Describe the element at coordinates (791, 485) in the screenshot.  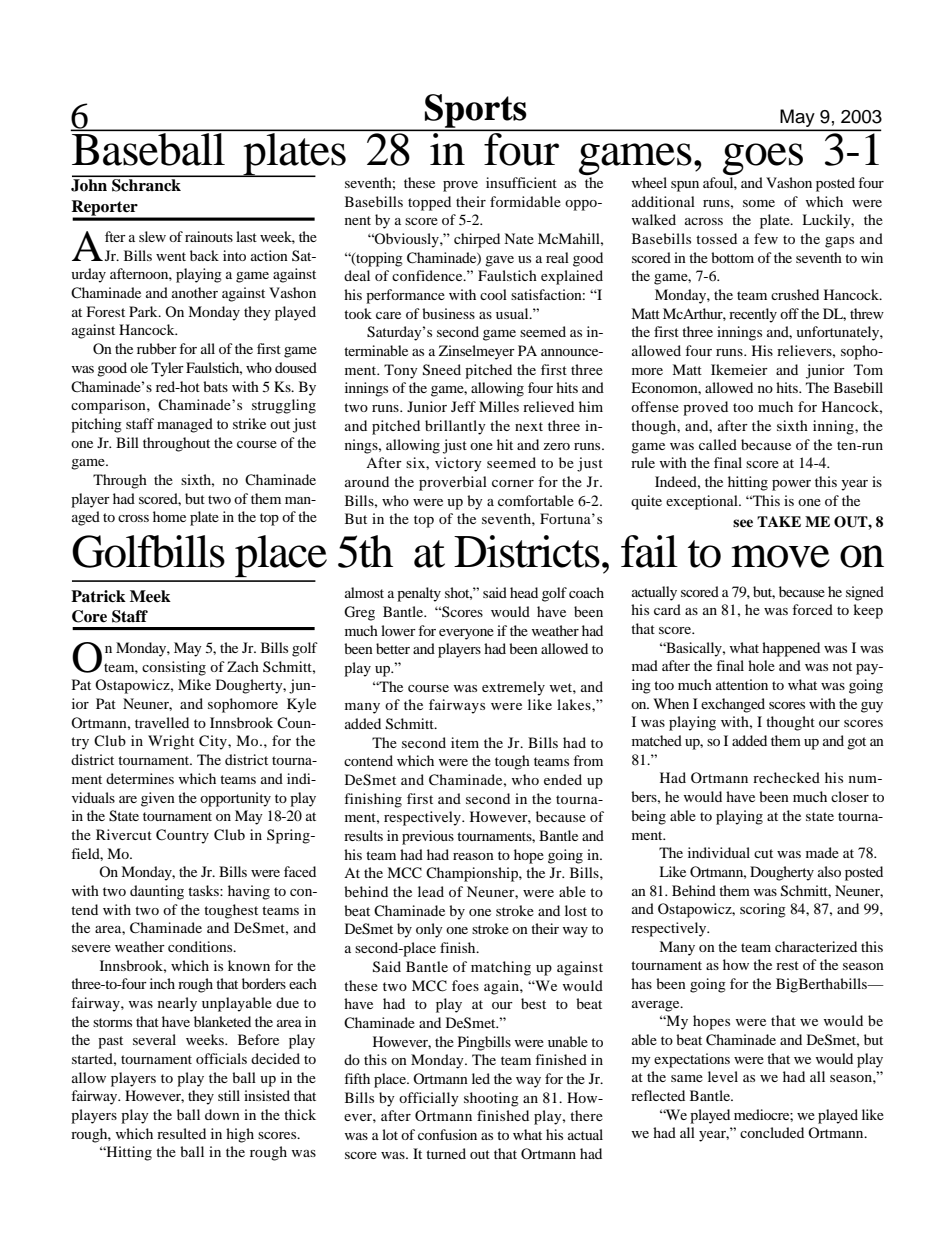
I see `power` at that location.
